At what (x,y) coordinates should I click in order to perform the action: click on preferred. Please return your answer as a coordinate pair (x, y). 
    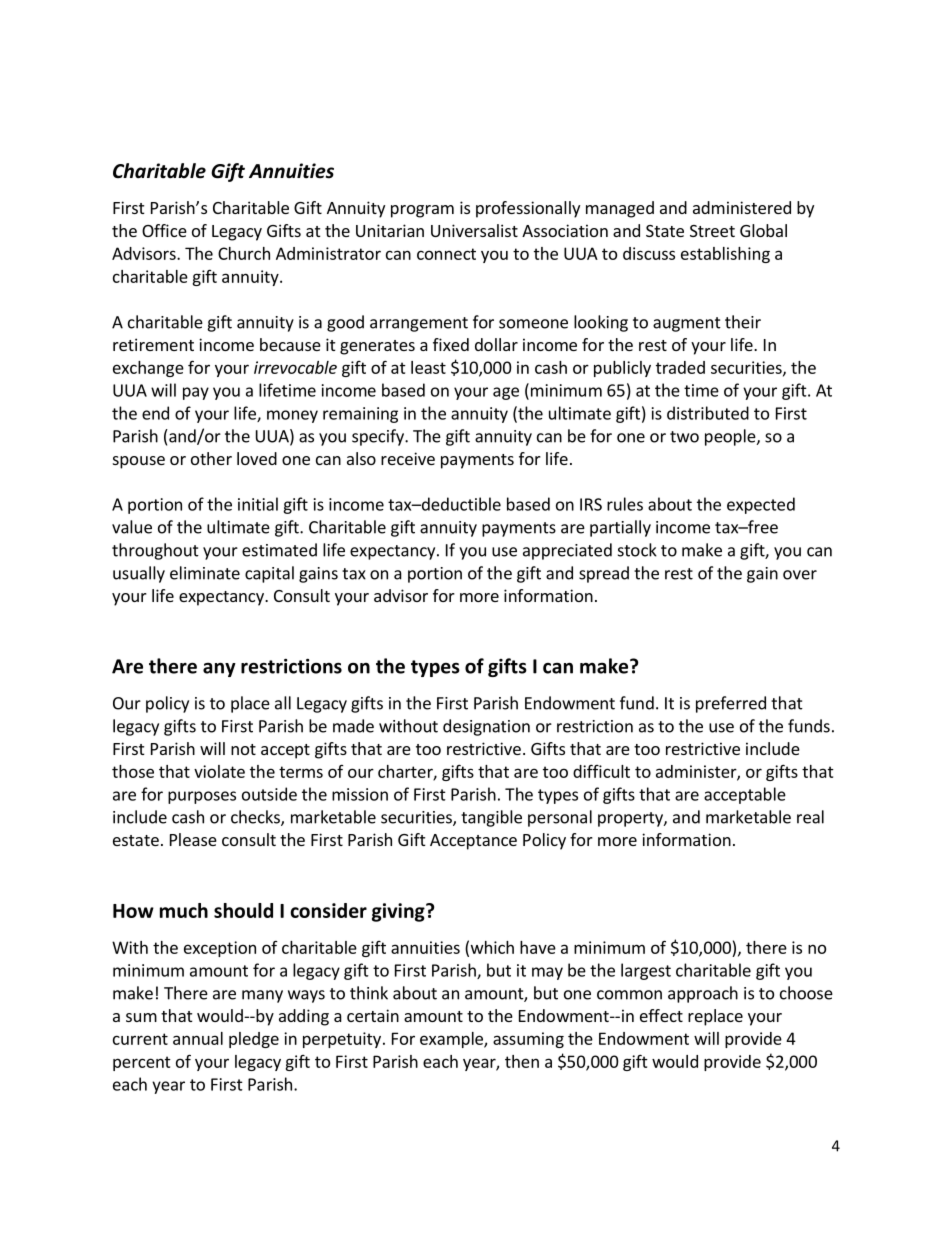
    Looking at the image, I should click on (731, 704).
